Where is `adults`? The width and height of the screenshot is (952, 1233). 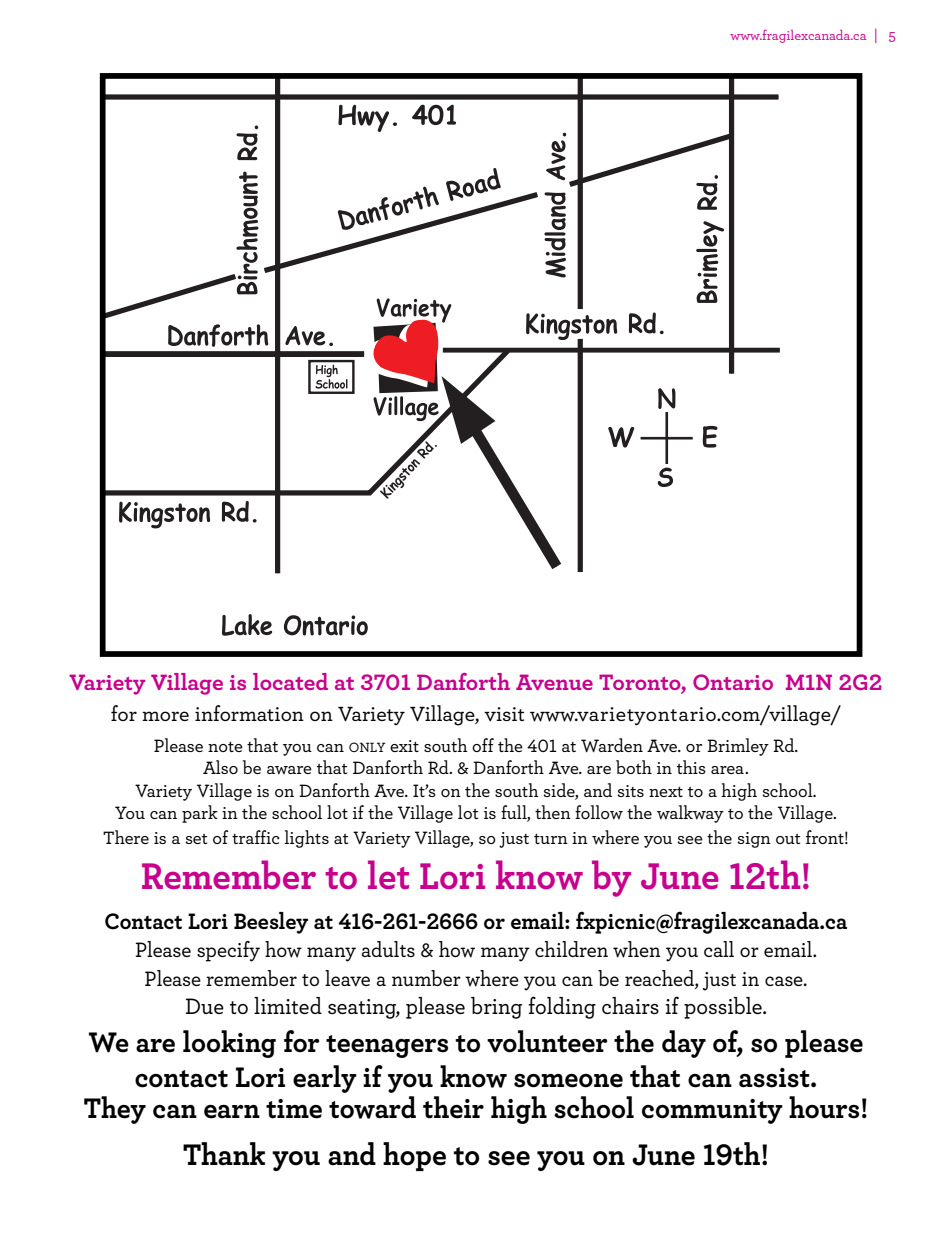
adults is located at coordinates (388, 949).
